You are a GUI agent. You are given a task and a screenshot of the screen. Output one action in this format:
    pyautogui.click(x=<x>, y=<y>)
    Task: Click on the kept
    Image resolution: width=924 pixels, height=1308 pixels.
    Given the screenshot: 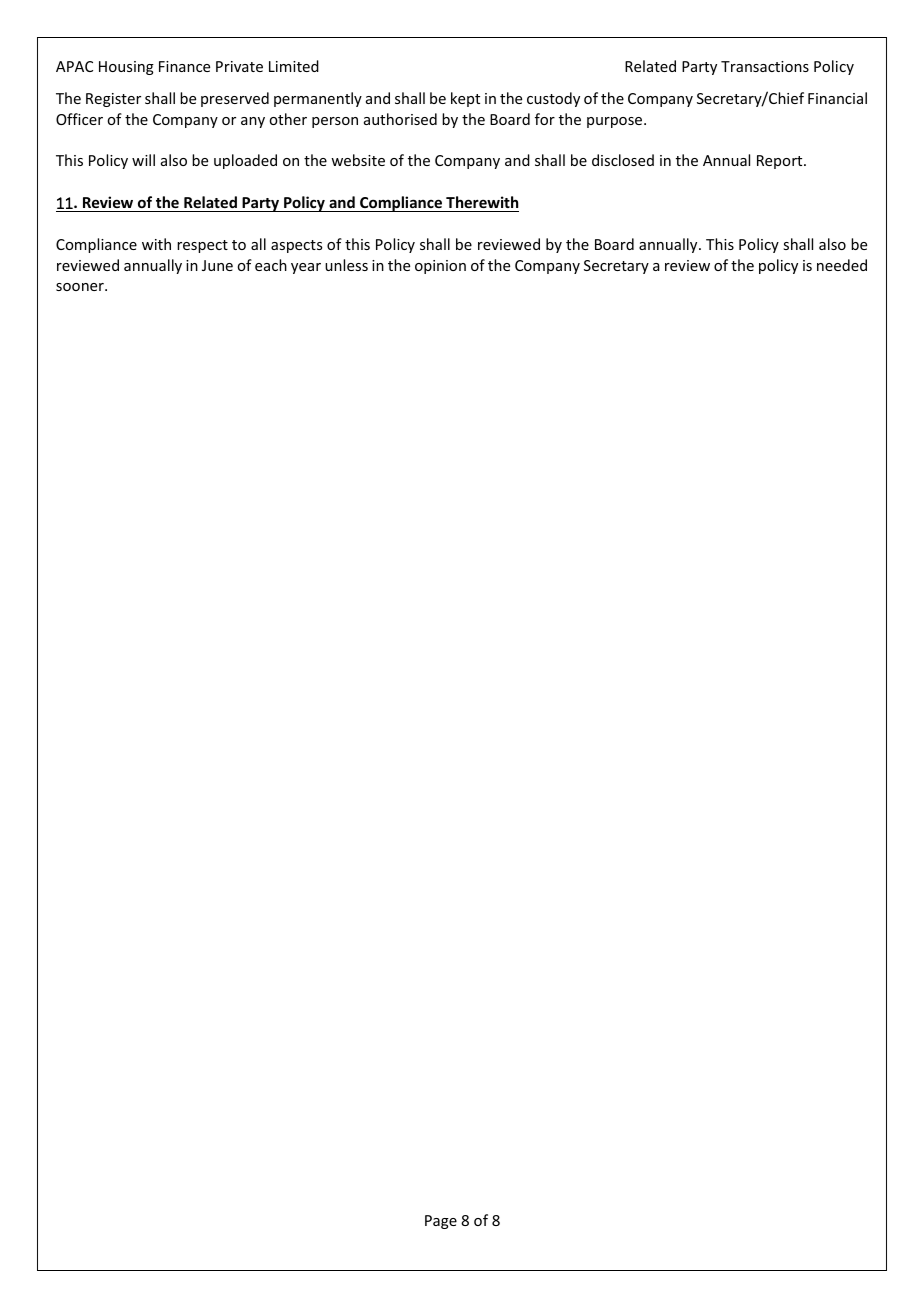 What is the action you would take?
    pyautogui.click(x=465, y=99)
